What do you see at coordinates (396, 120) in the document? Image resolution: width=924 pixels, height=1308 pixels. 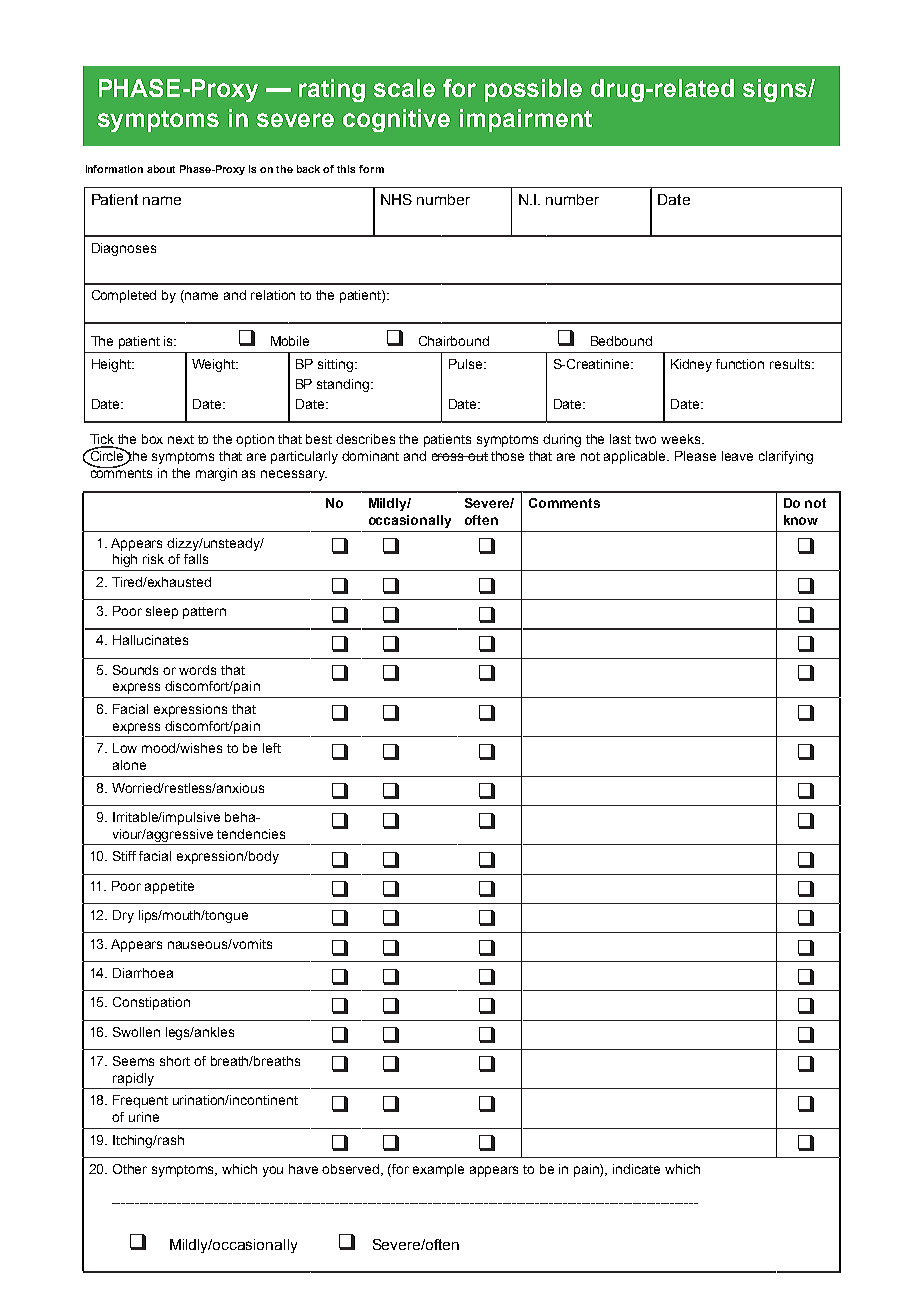 I see `cognitive` at bounding box center [396, 120].
